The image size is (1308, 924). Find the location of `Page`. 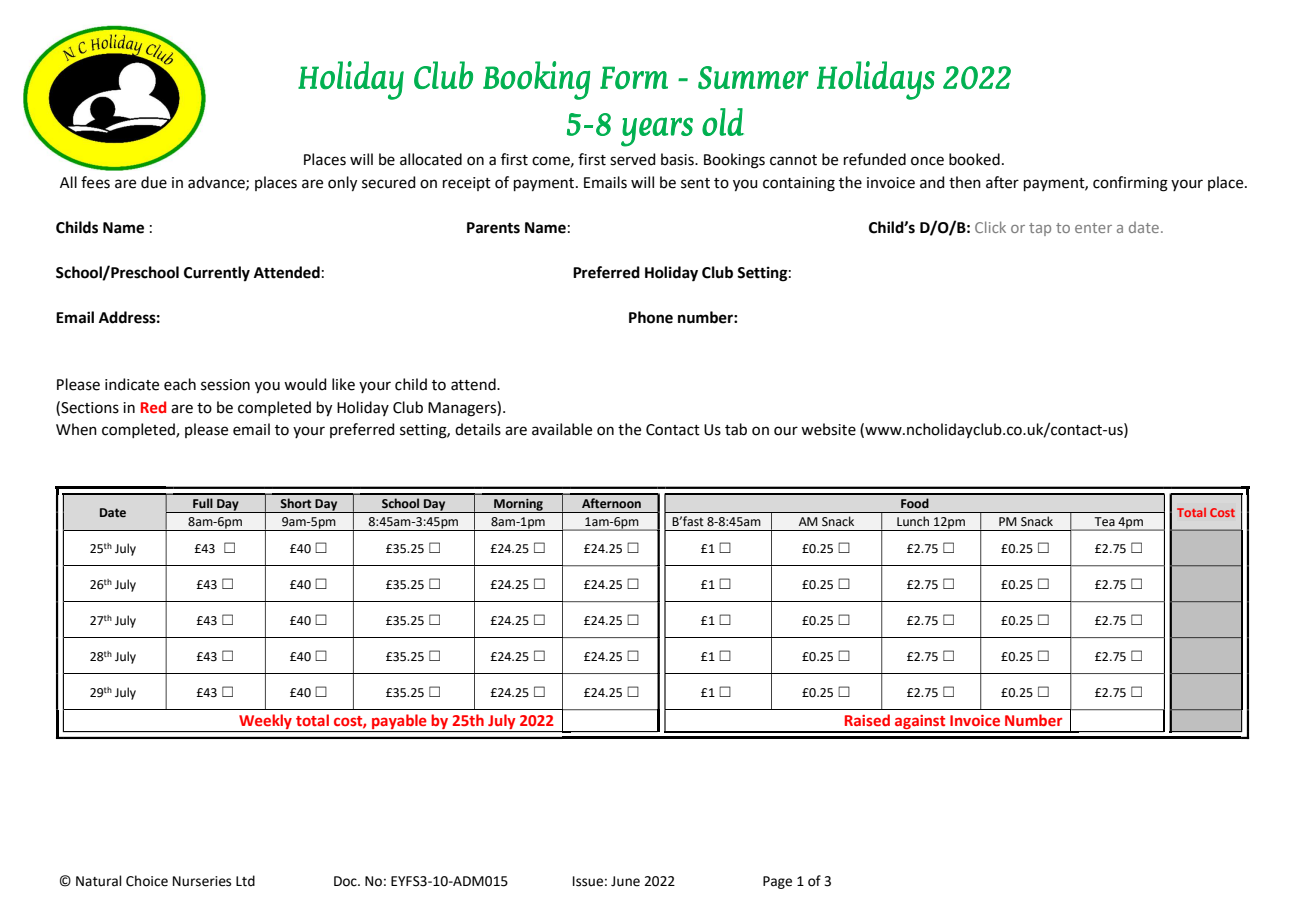

Page is located at coordinates (777, 882).
